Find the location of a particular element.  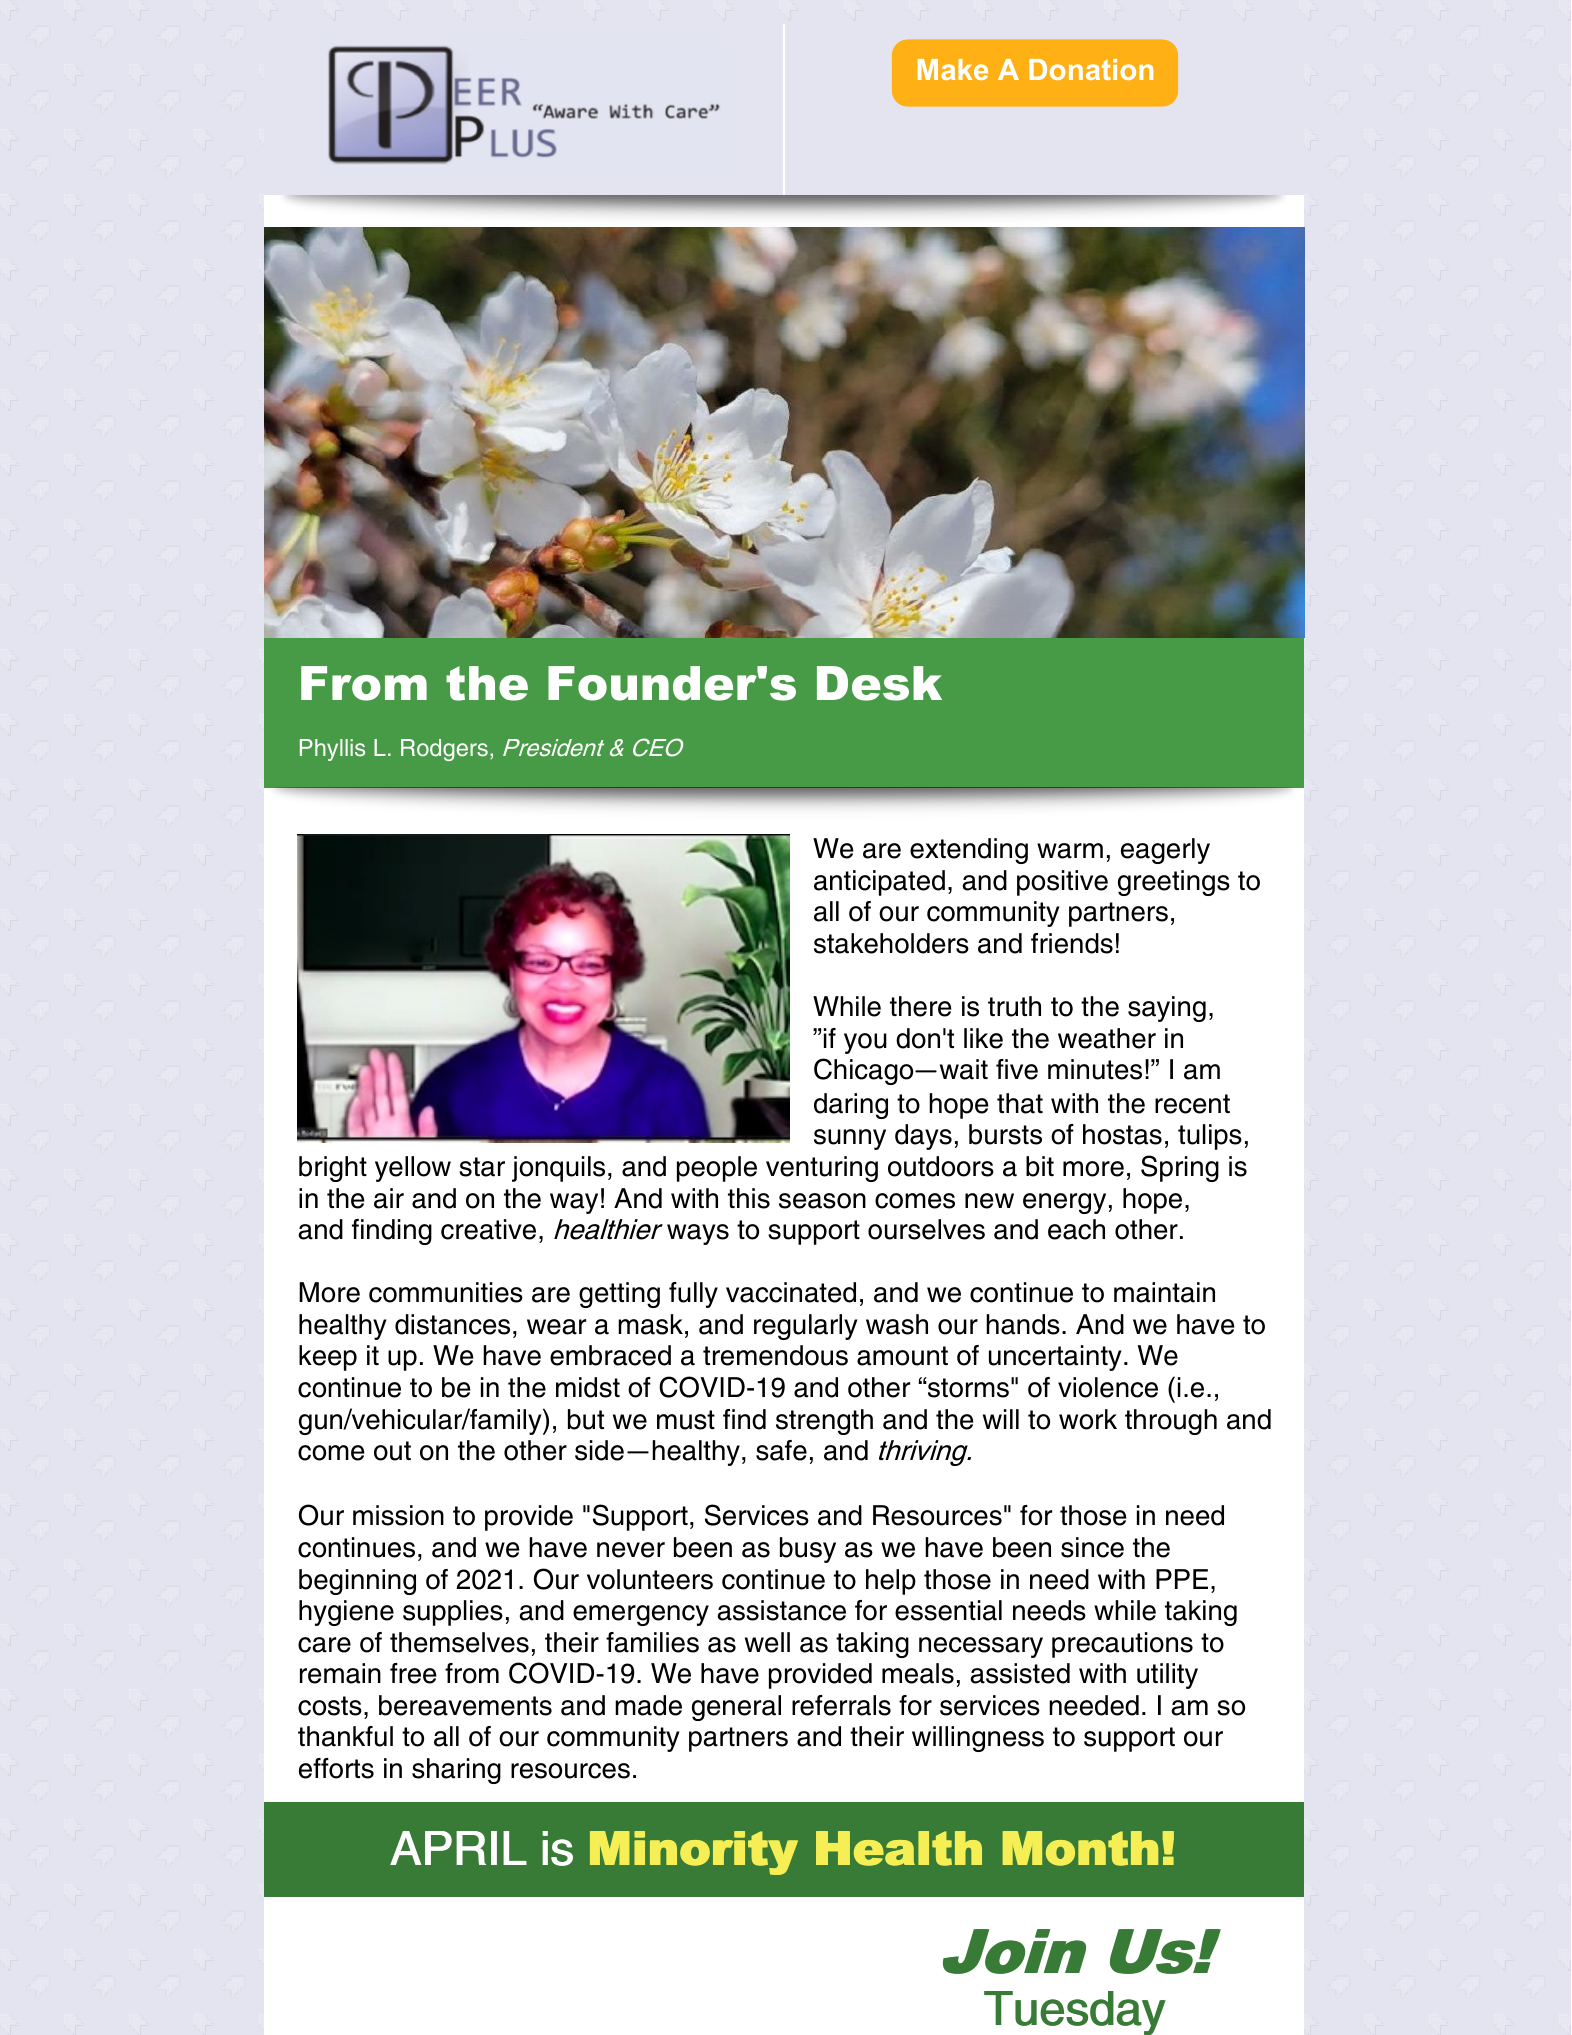

Make is located at coordinates (953, 69).
